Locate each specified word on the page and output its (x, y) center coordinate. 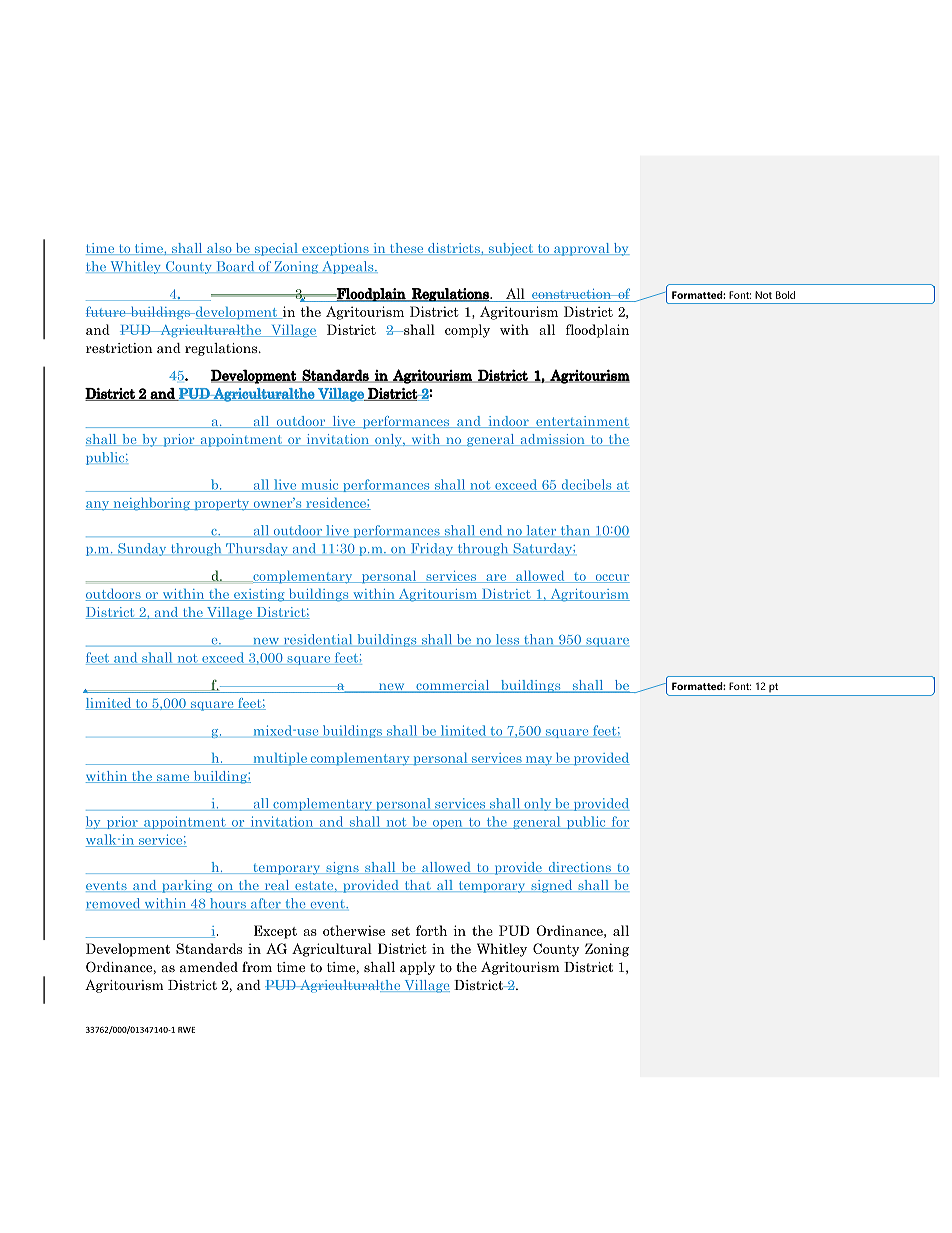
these (406, 249)
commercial (453, 686)
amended (209, 967)
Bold (785, 295)
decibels (586, 485)
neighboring (152, 504)
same (173, 778)
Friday (432, 549)
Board (235, 267)
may (538, 761)
